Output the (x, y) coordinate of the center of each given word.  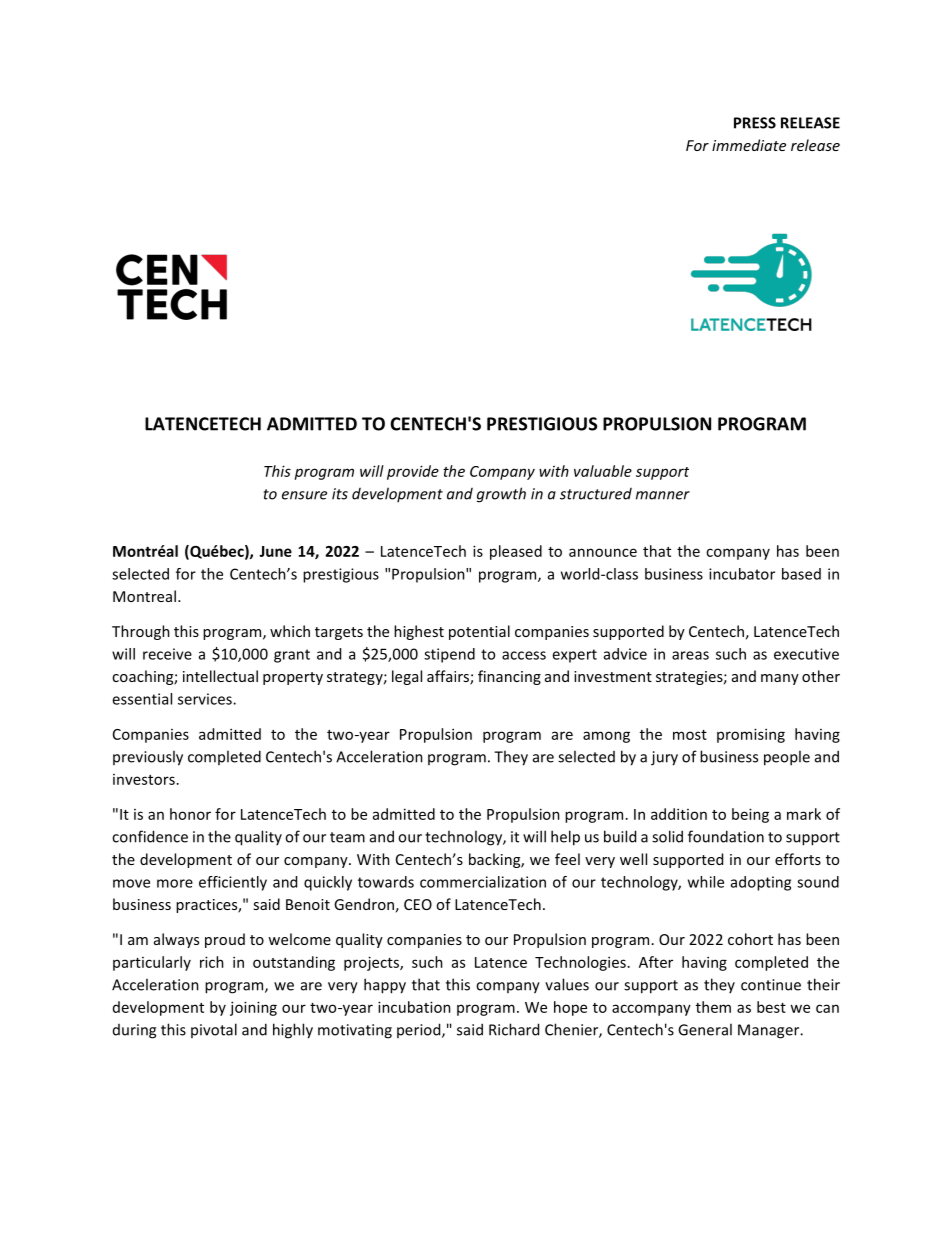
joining (253, 1008)
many (780, 679)
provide (413, 472)
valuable (603, 471)
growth (501, 495)
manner (663, 495)
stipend (449, 655)
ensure (304, 495)
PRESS (755, 123)
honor (190, 814)
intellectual (220, 676)
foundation (726, 836)
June (275, 551)
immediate (749, 145)
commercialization (483, 882)
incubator (742, 574)
